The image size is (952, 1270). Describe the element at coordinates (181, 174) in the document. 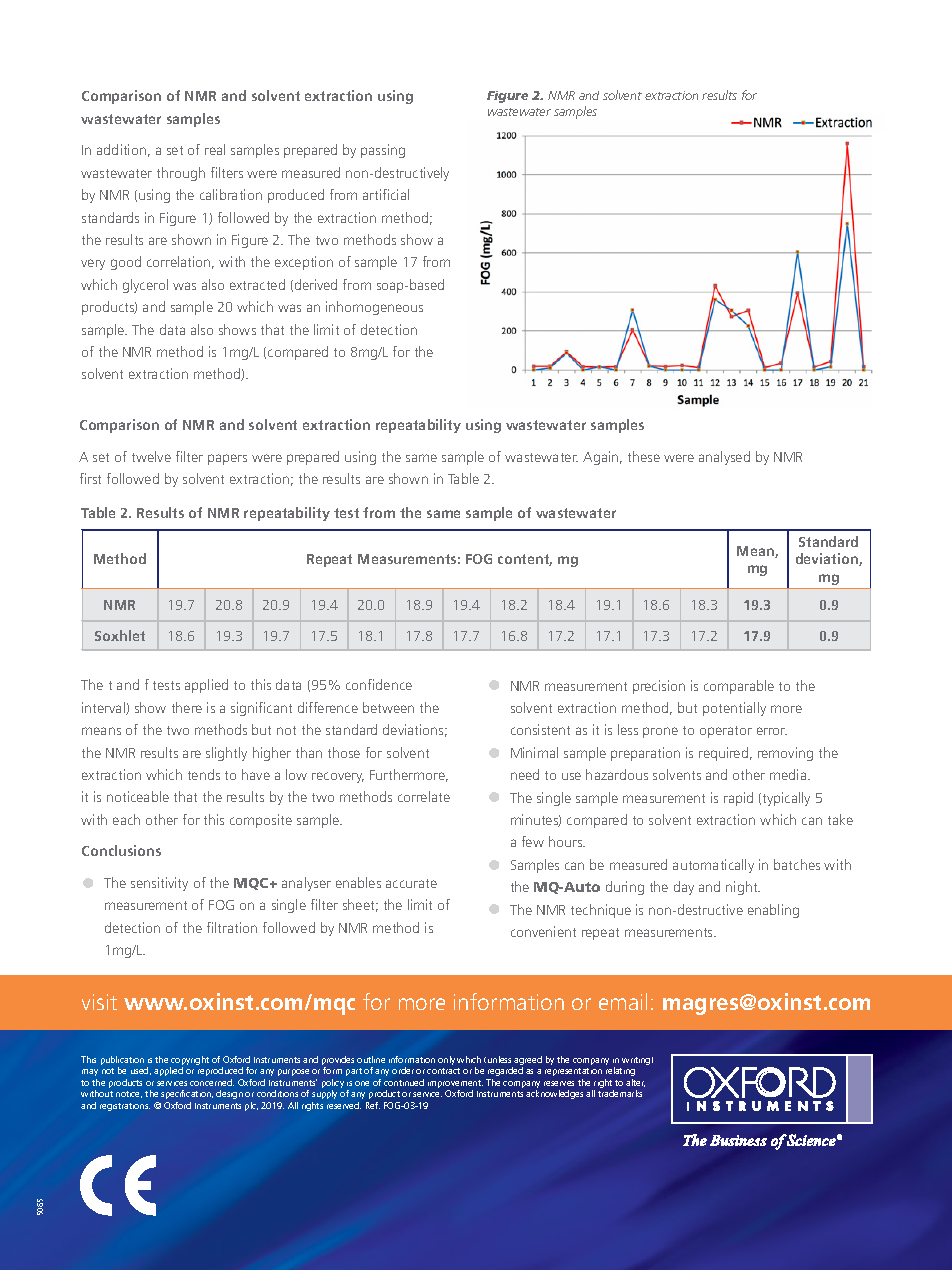

I see `through` at that location.
